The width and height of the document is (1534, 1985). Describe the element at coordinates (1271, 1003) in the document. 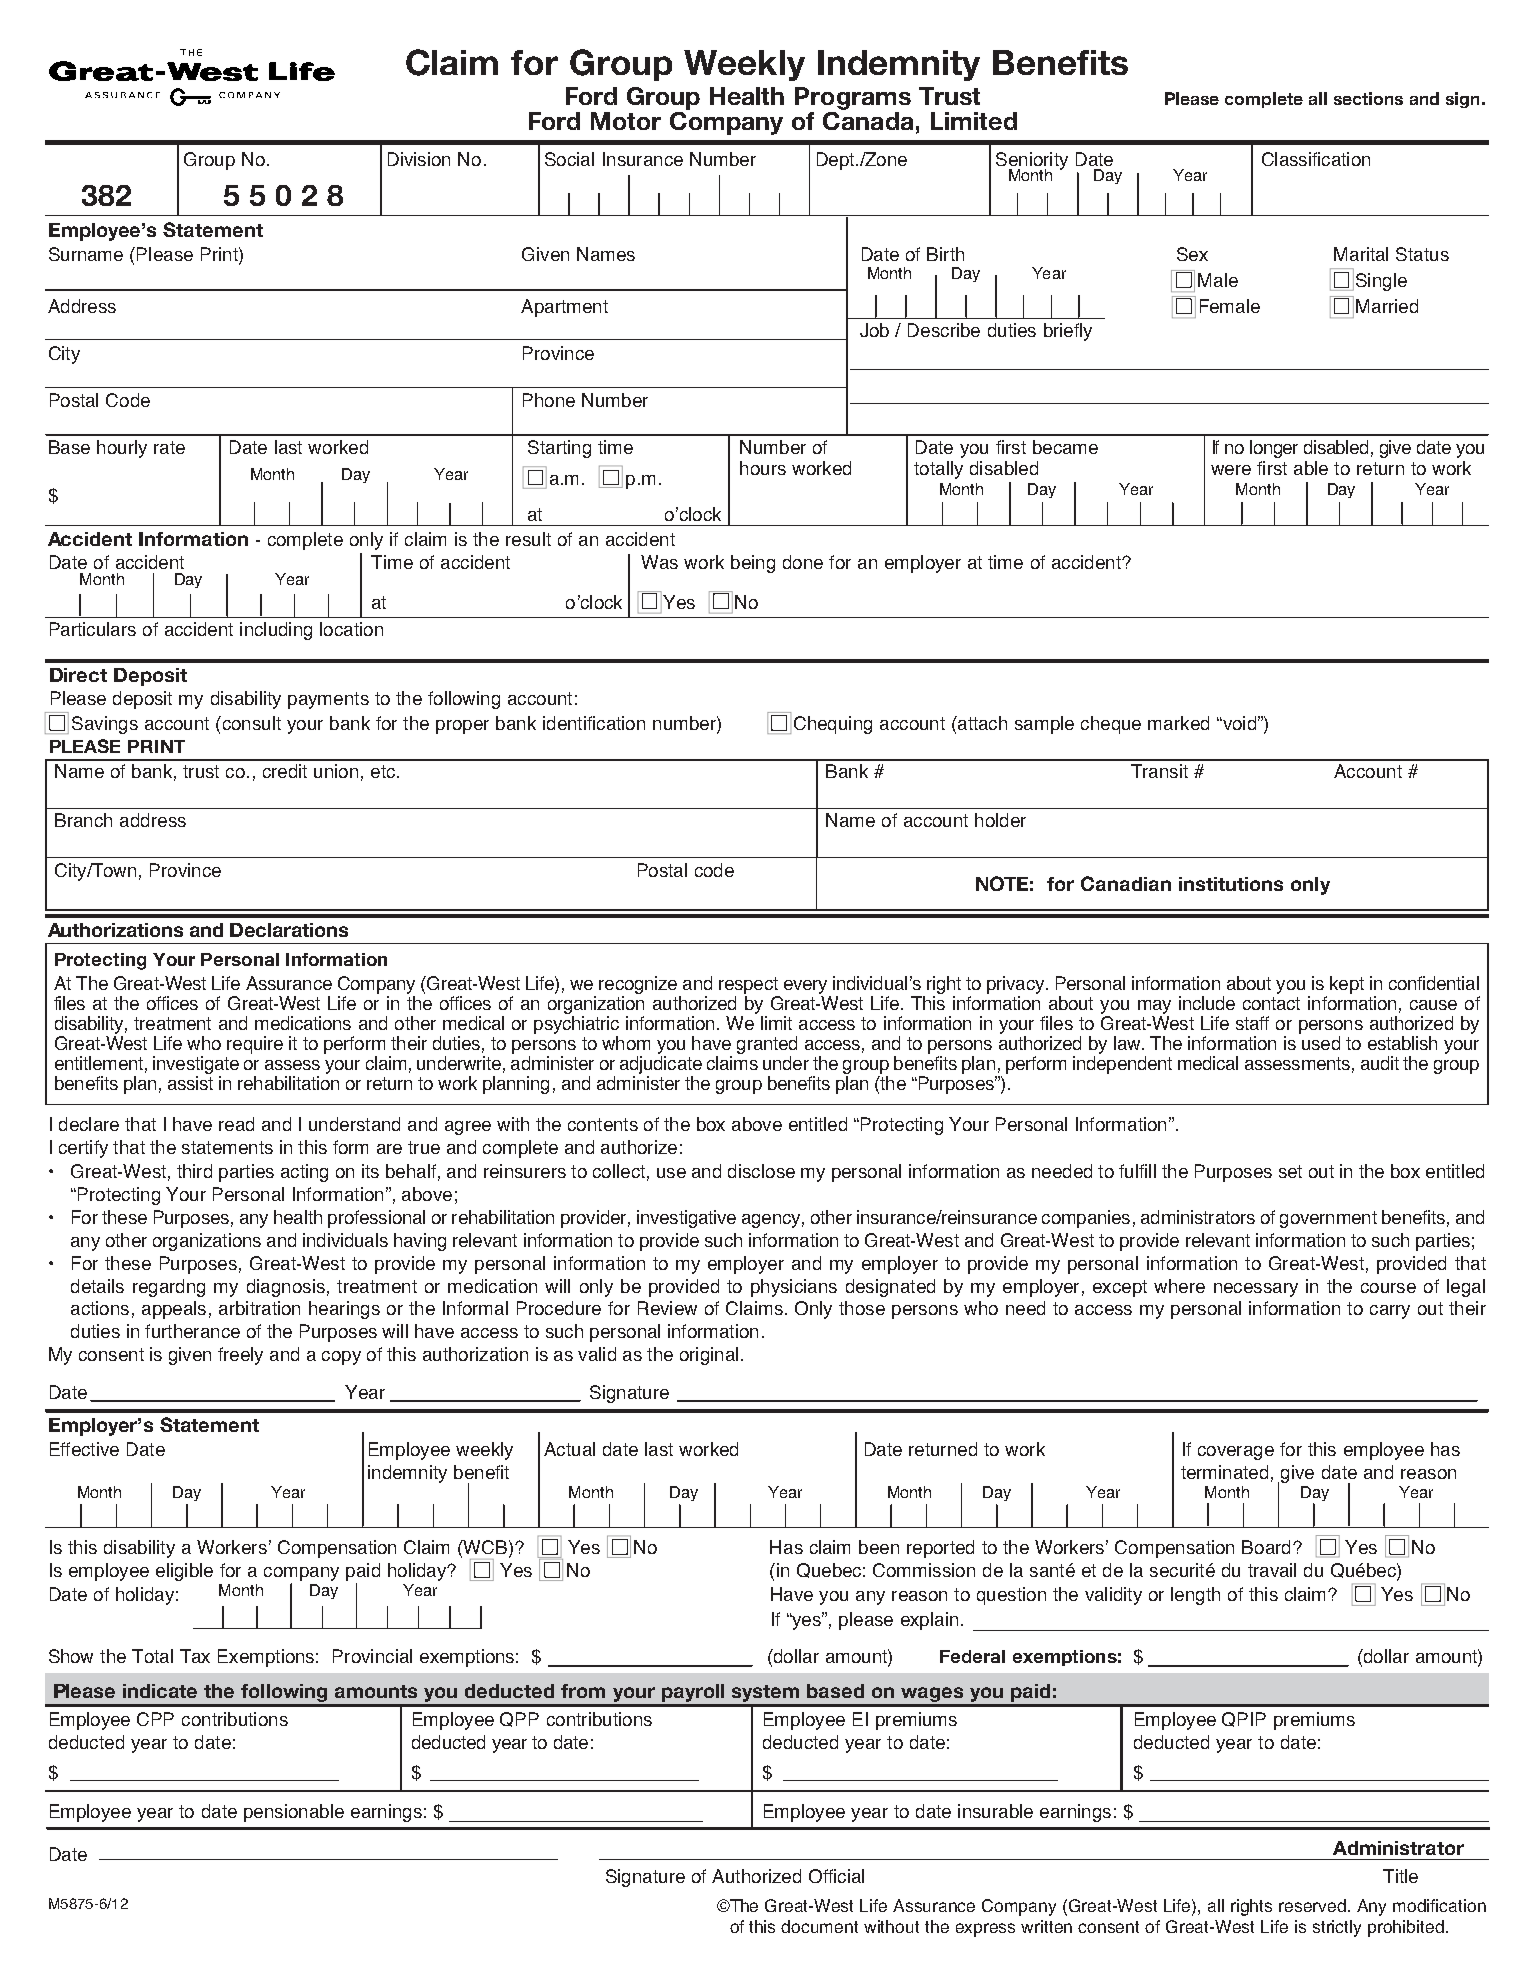

I see `contact` at that location.
